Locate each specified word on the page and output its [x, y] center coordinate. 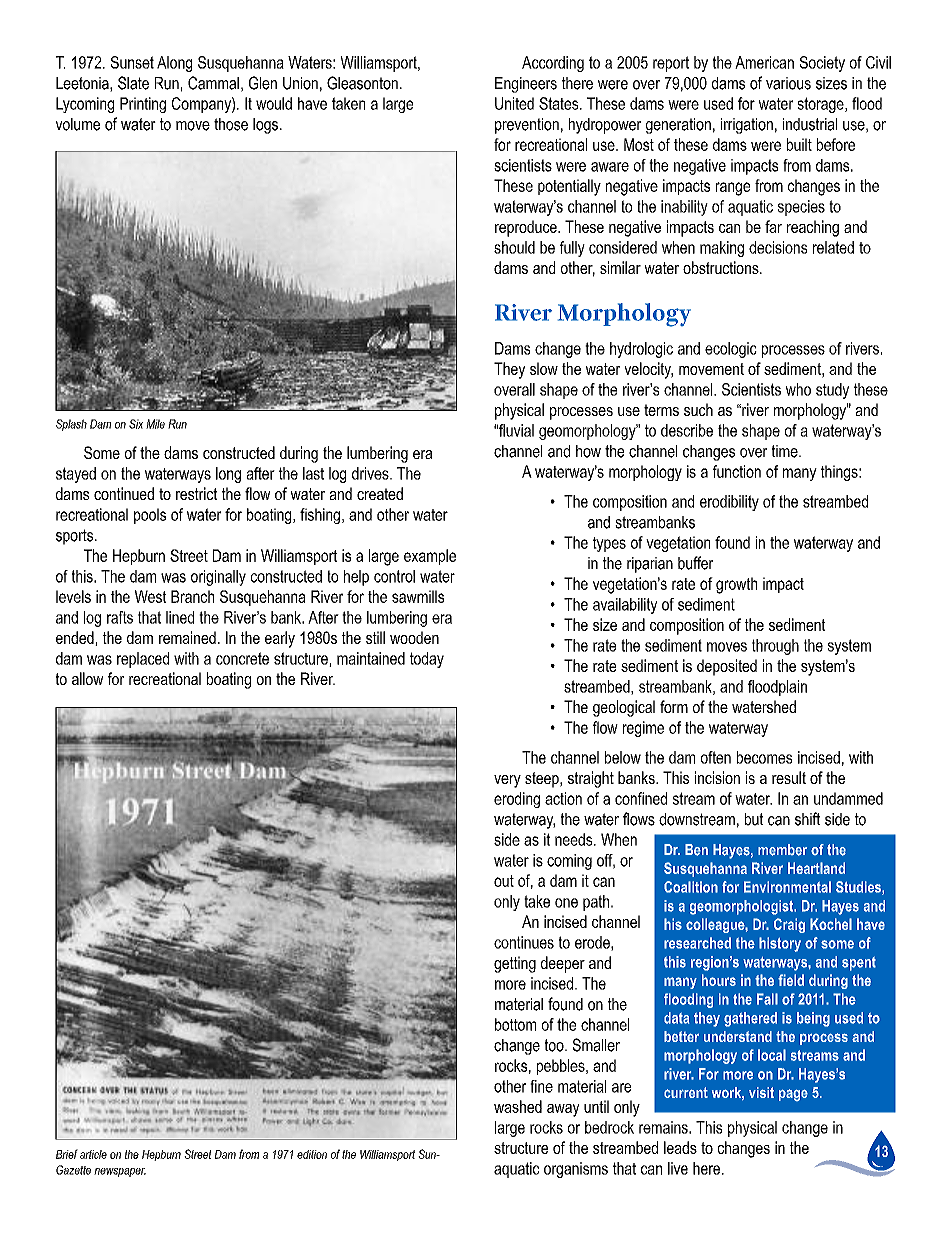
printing [143, 105]
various [788, 83]
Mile [155, 424]
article [93, 1154]
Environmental [787, 887]
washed [518, 1106]
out [504, 881]
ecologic [731, 350]
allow [87, 678]
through [775, 647]
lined [180, 617]
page [793, 1095]
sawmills [418, 596]
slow [544, 368]
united [514, 103]
